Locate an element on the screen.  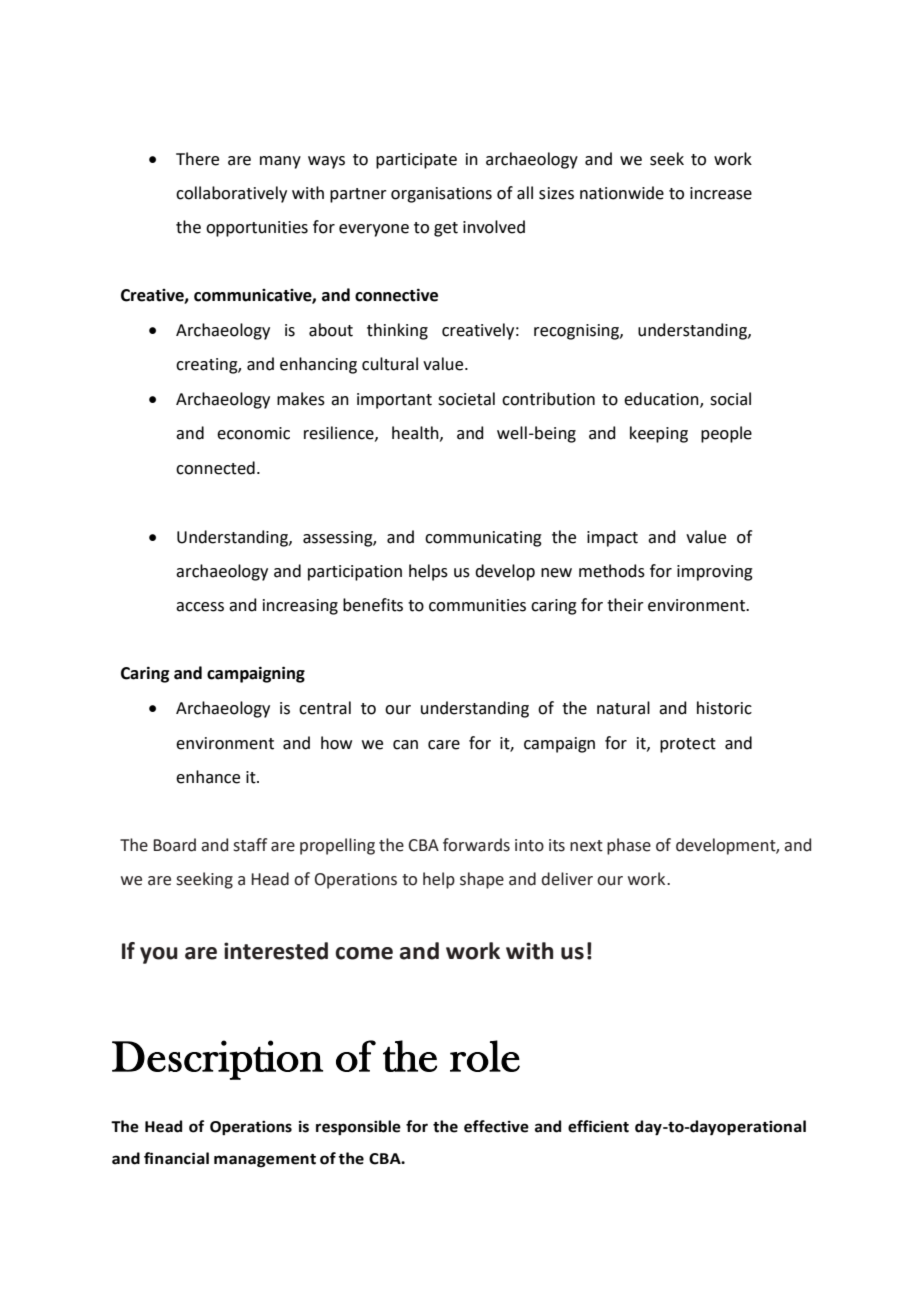
management is located at coordinates (265, 1161).
